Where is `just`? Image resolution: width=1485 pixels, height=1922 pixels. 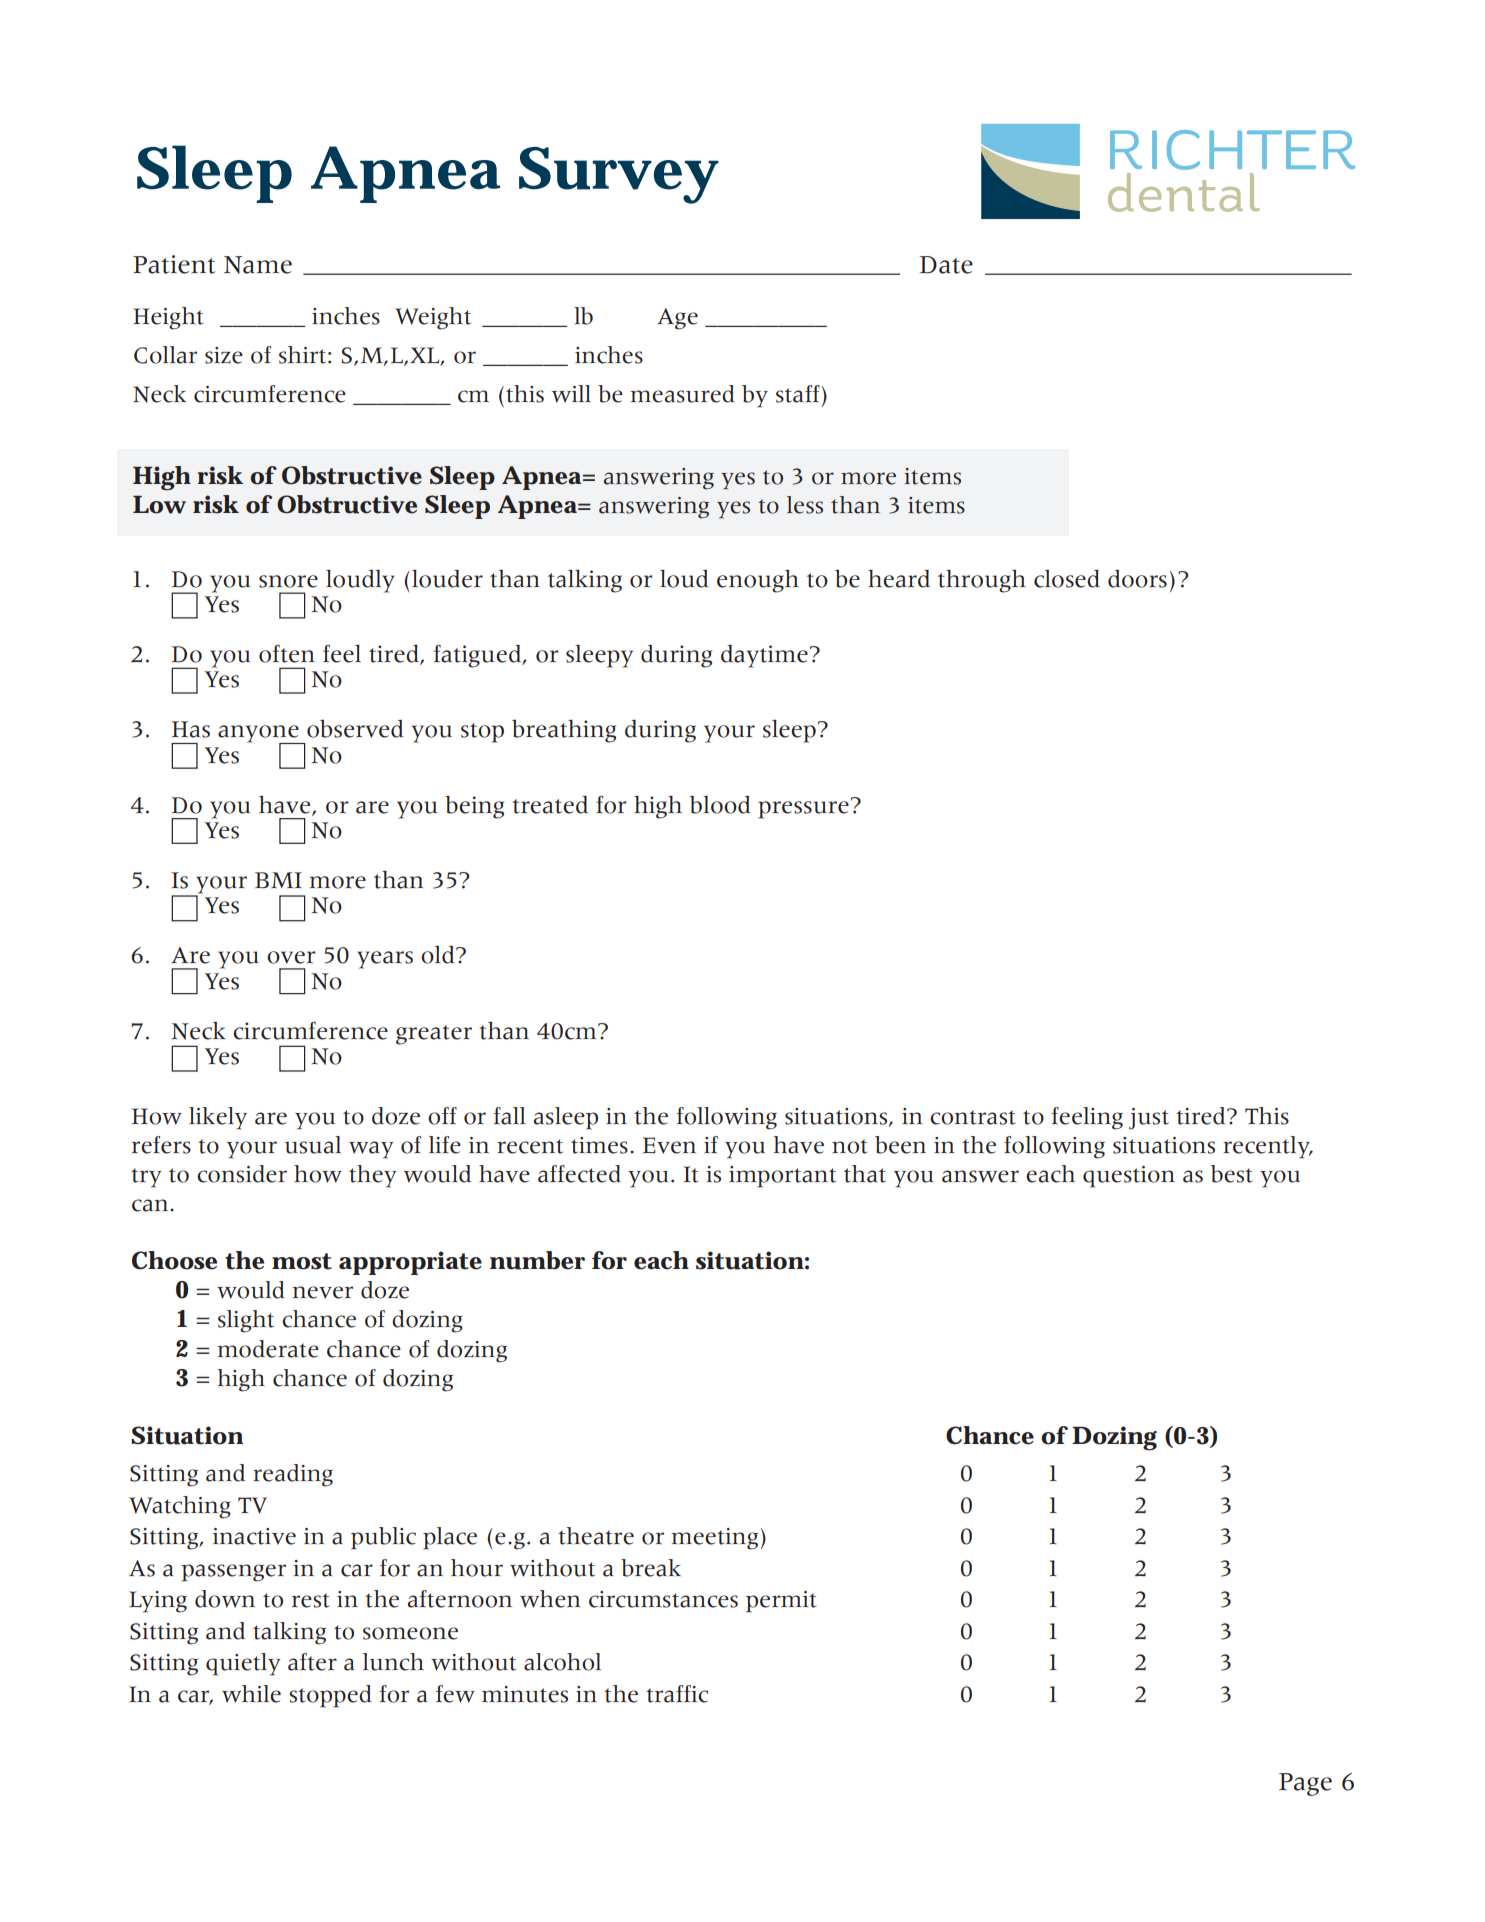
just is located at coordinates (1149, 1119).
